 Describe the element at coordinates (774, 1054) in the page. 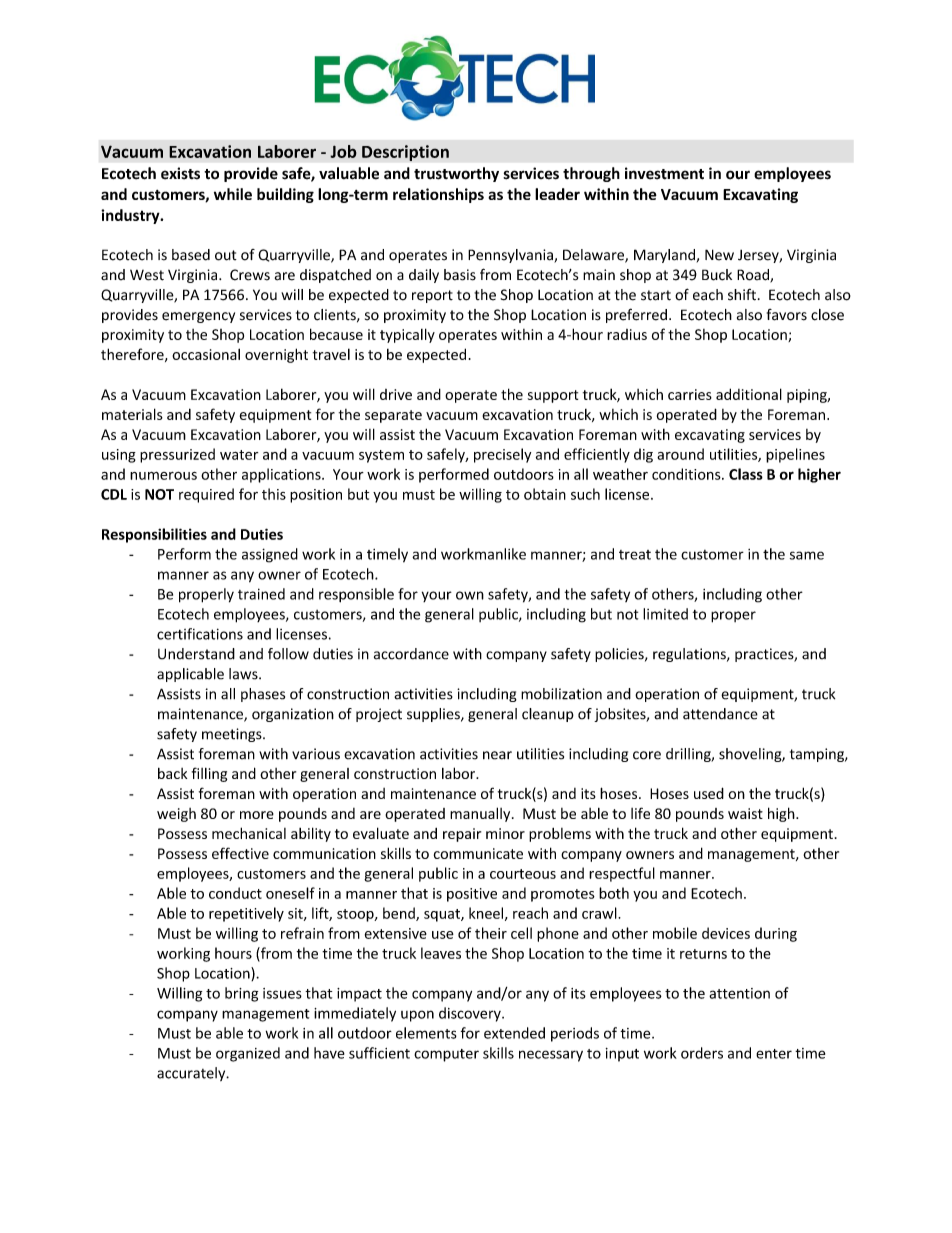

I see `enter` at that location.
